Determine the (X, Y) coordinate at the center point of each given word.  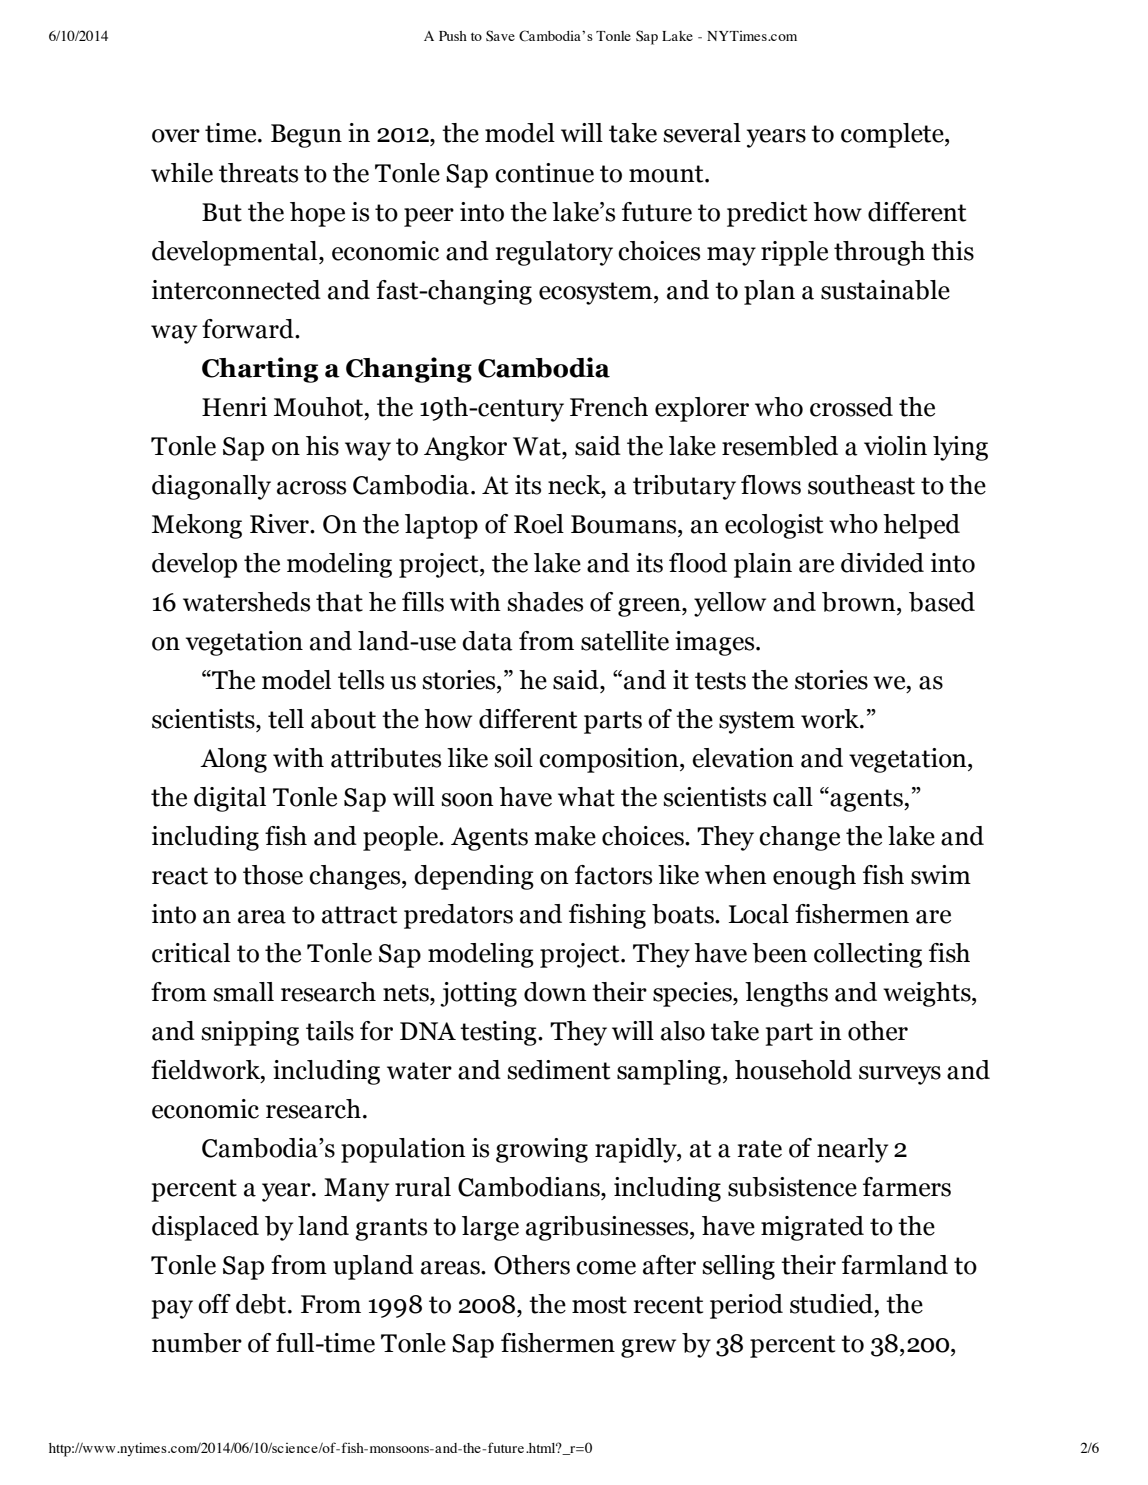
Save (500, 36)
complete (893, 135)
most (599, 1305)
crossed (851, 407)
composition (610, 760)
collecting (868, 955)
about (343, 719)
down (555, 992)
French (609, 407)
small (243, 992)
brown (860, 602)
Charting (260, 370)
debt (262, 1304)
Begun (306, 136)
